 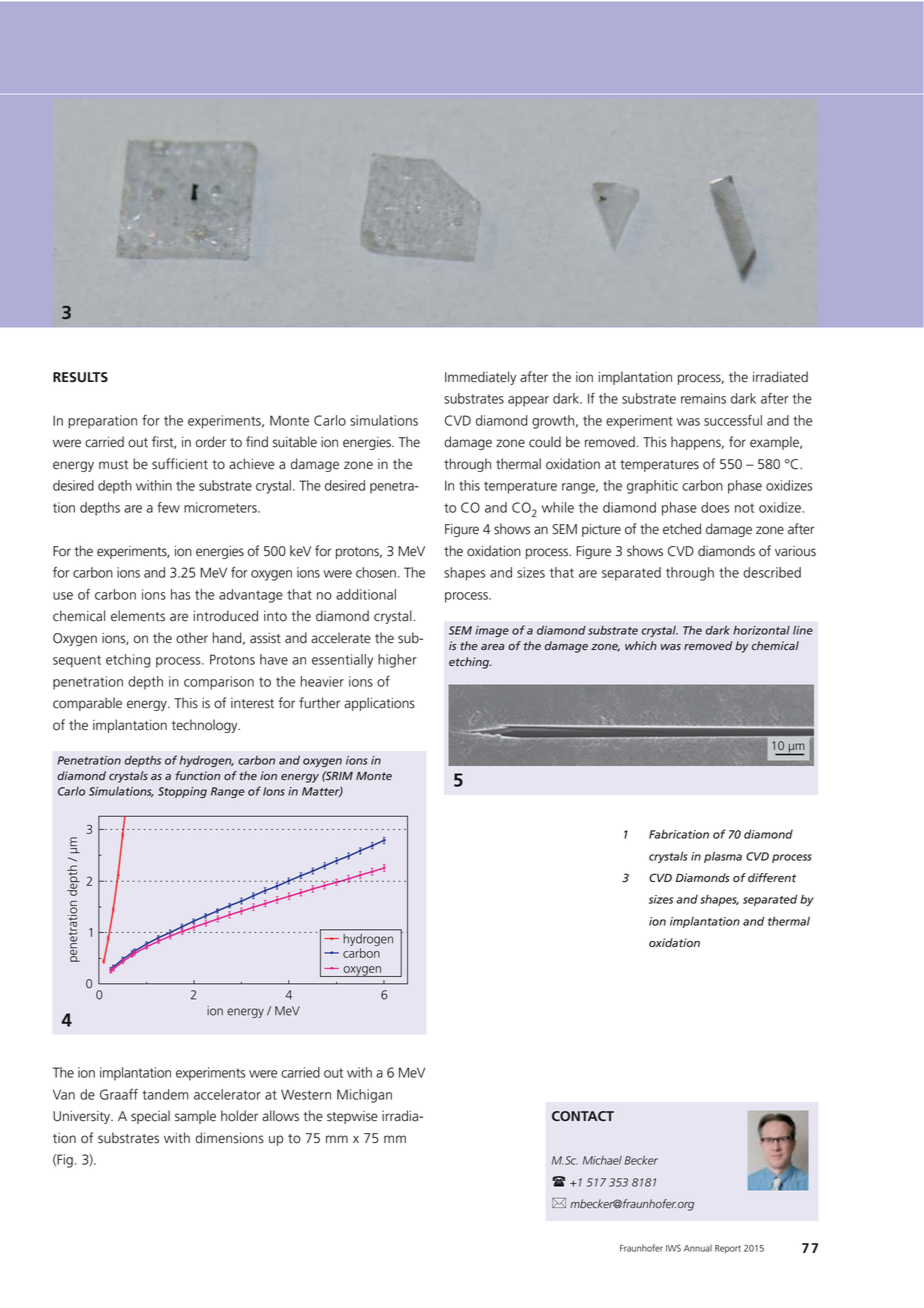 I want to click on RESULTS, so click(x=80, y=377).
